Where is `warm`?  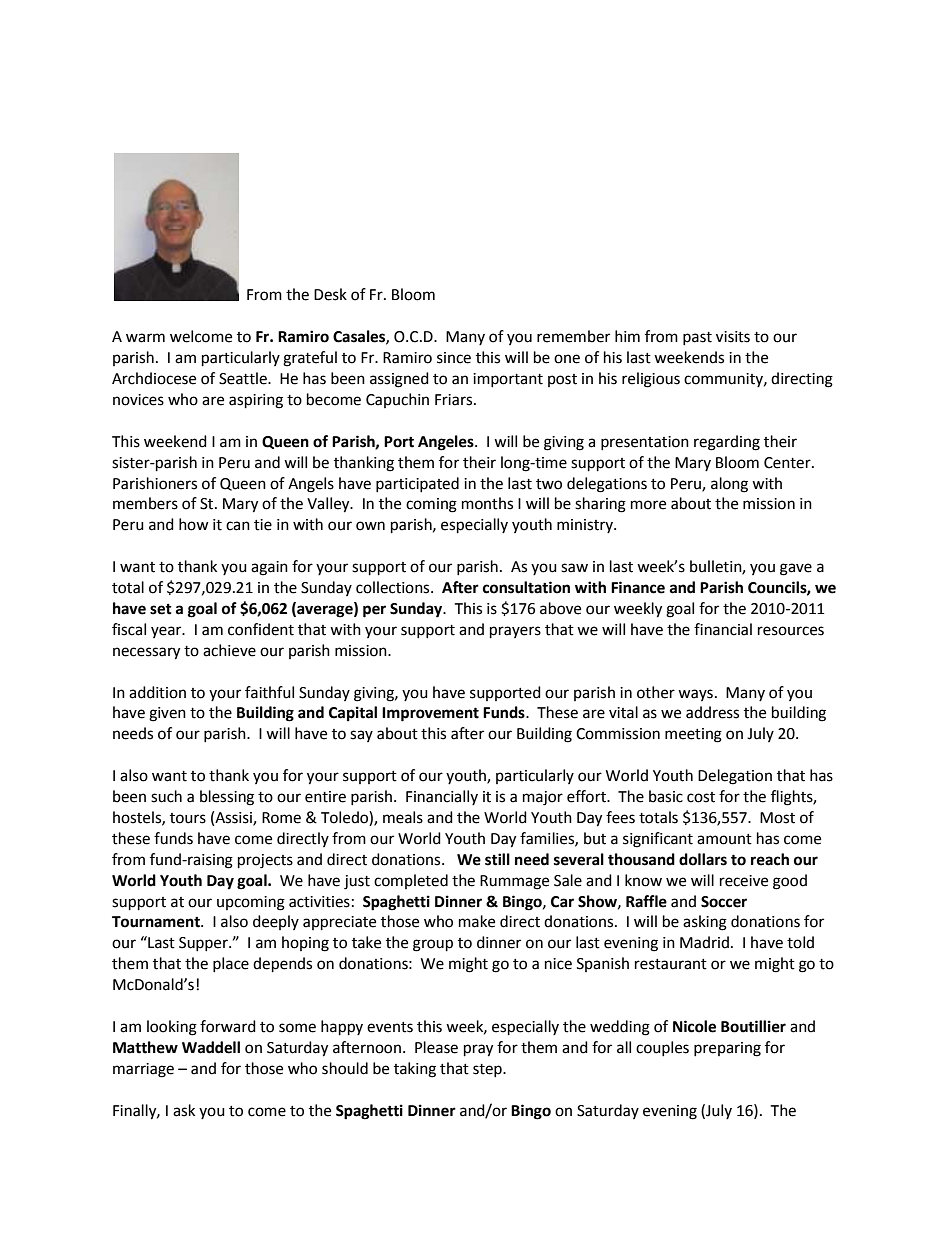 warm is located at coordinates (145, 338).
